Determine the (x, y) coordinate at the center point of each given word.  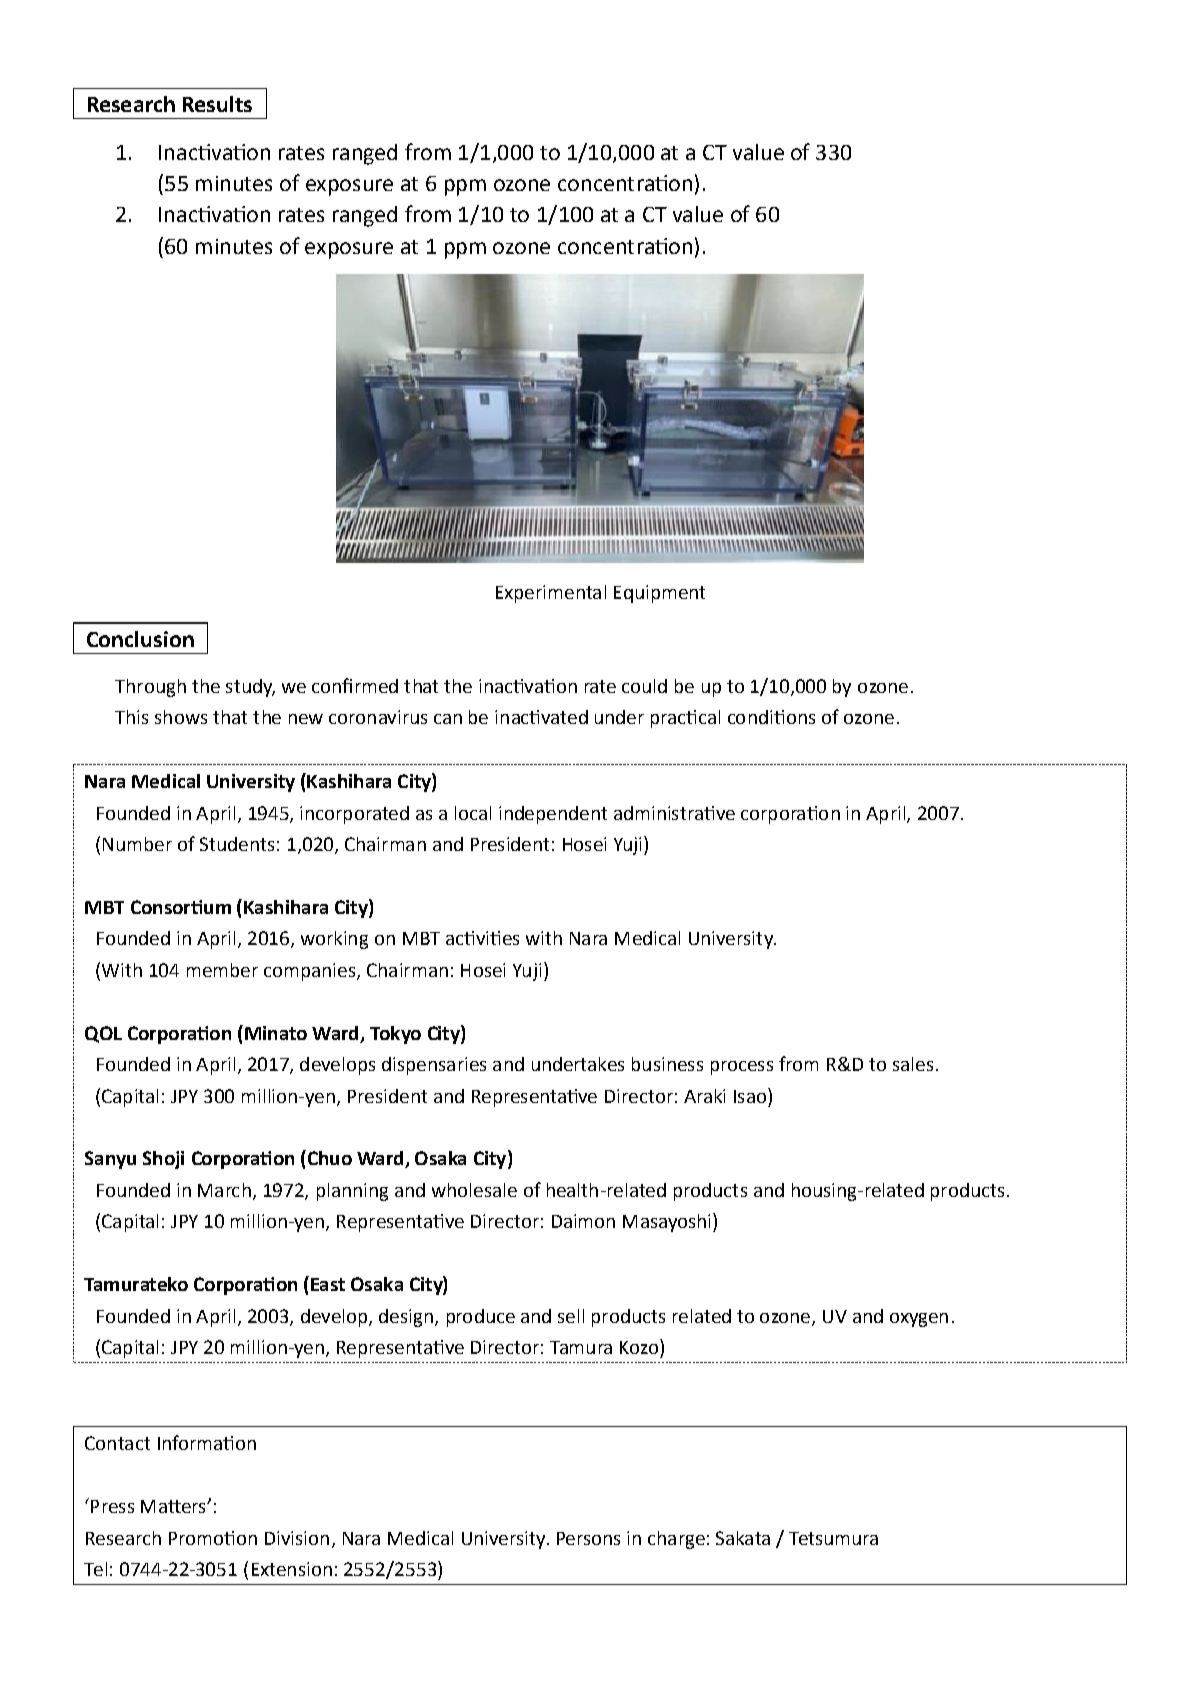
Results (217, 104)
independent (553, 815)
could (644, 686)
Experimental (551, 594)
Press (112, 1506)
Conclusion (140, 639)
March (224, 1190)
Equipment (659, 594)
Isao (750, 1096)
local (473, 813)
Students (237, 844)
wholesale (474, 1190)
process (742, 1068)
